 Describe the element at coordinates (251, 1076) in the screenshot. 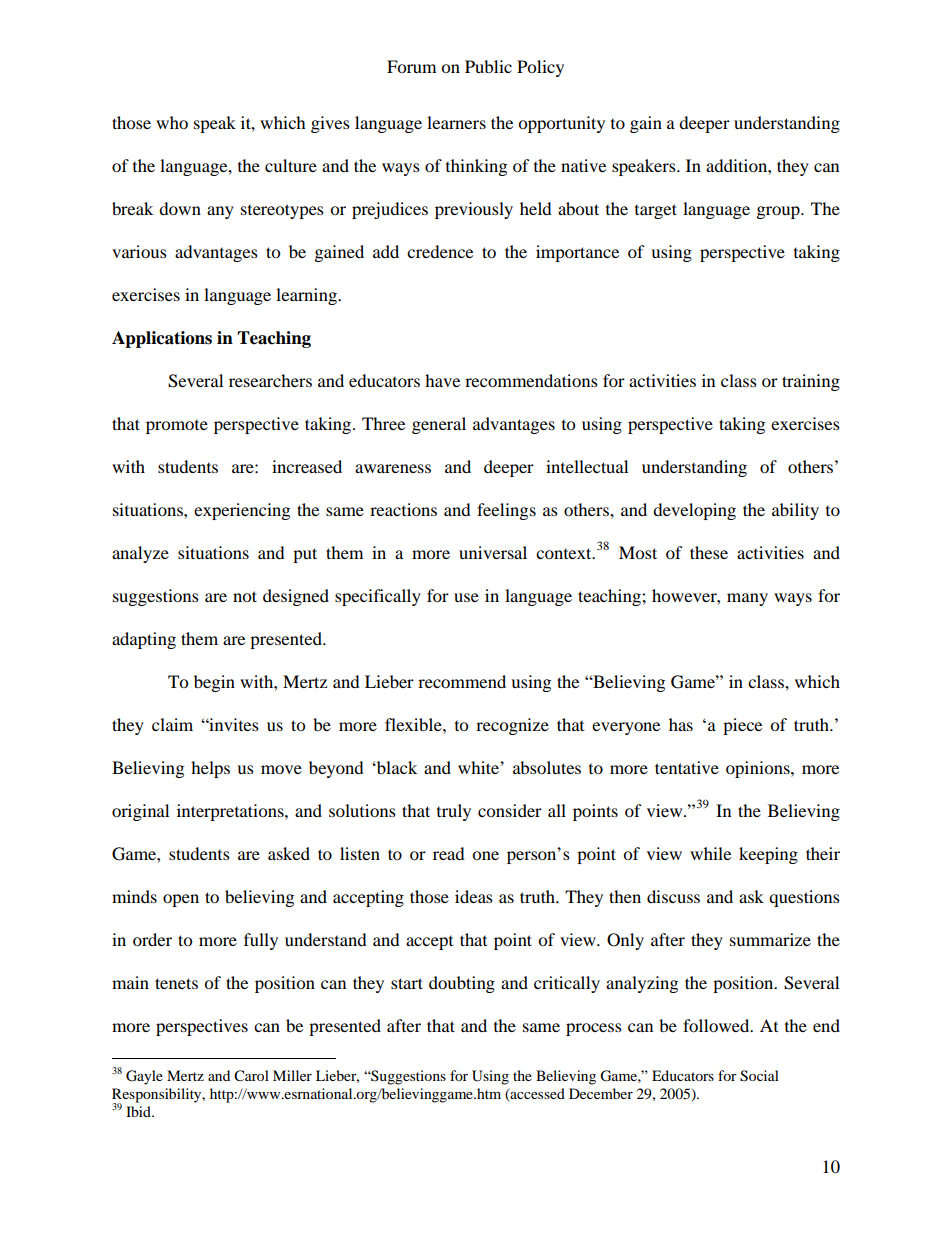

I see `Carol` at that location.
